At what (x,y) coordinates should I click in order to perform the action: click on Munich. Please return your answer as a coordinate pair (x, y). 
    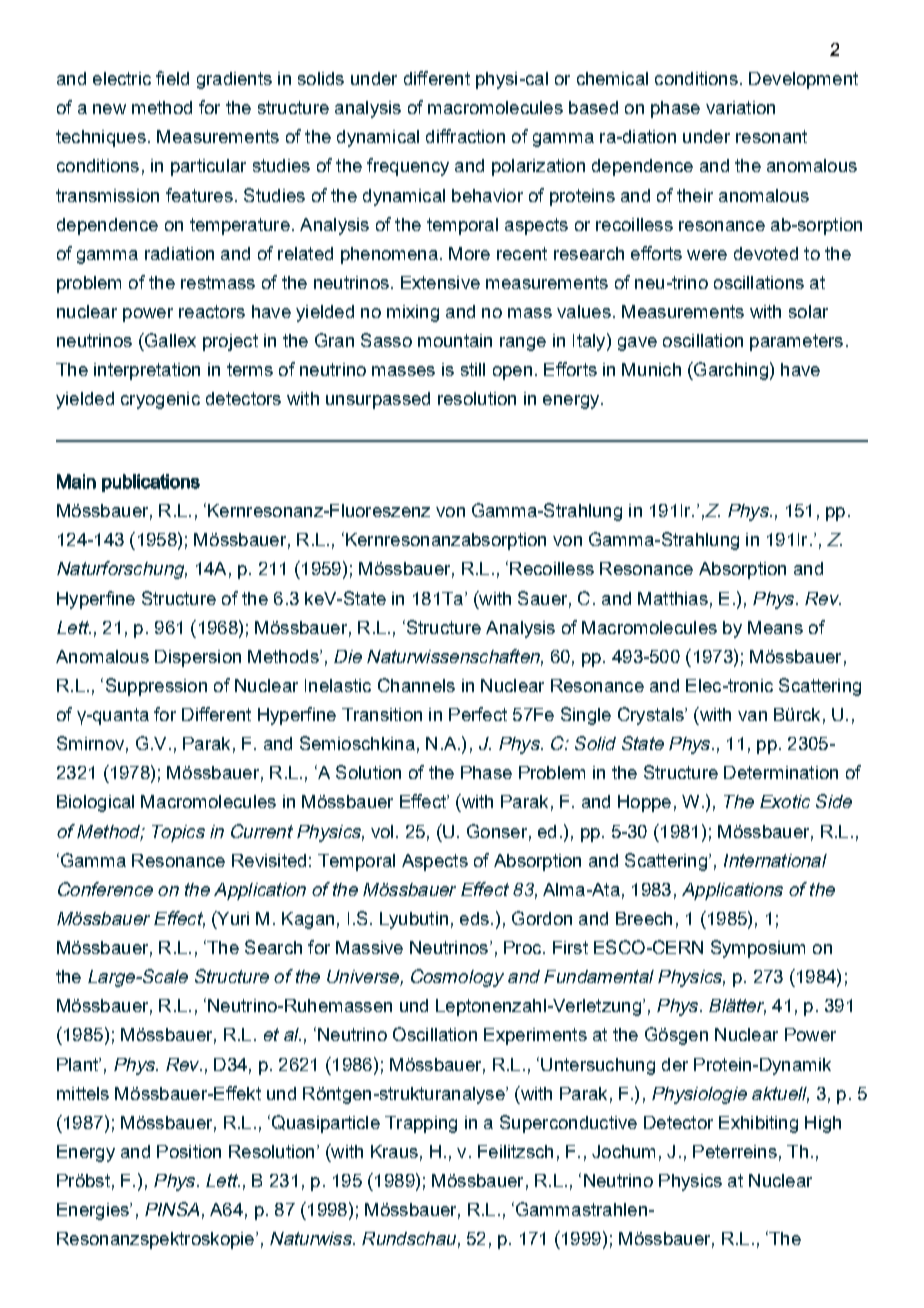
    Looking at the image, I should click on (651, 369).
